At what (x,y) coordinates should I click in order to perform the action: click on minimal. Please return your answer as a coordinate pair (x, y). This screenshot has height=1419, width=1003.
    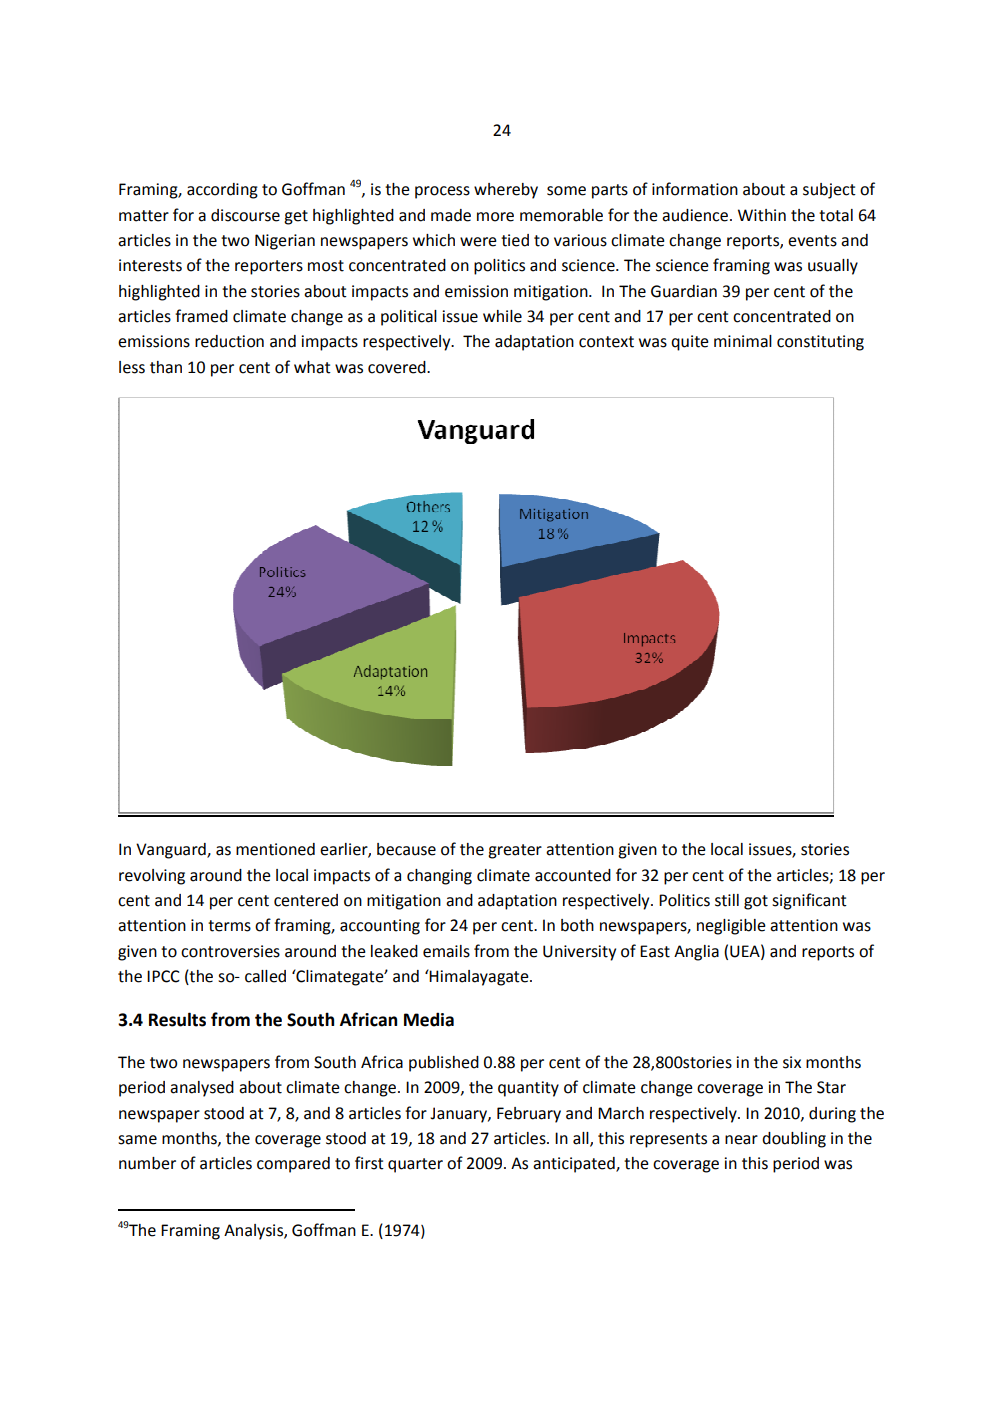
    Looking at the image, I should click on (743, 341).
